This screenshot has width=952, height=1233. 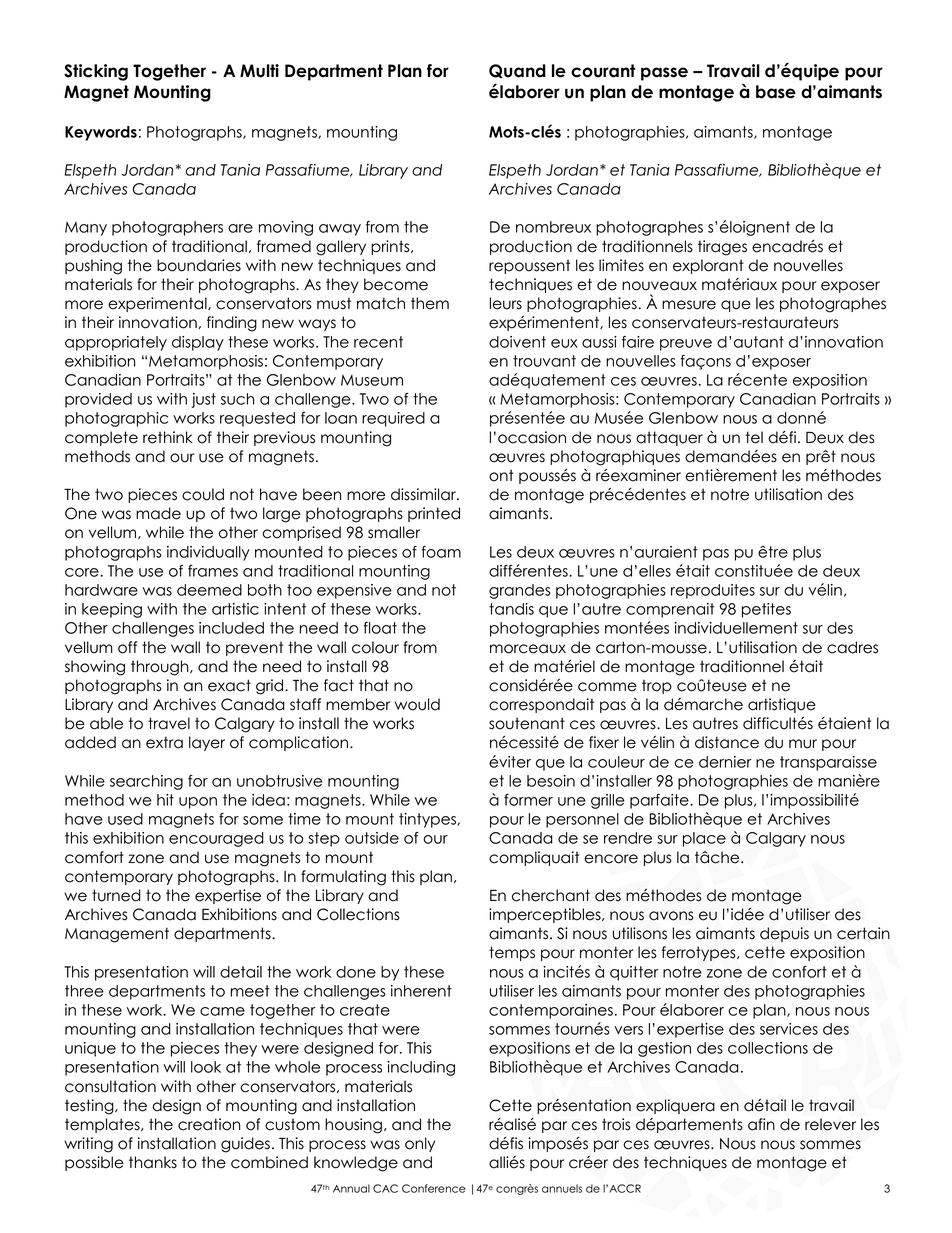 I want to click on Keywords, so click(x=101, y=133).
